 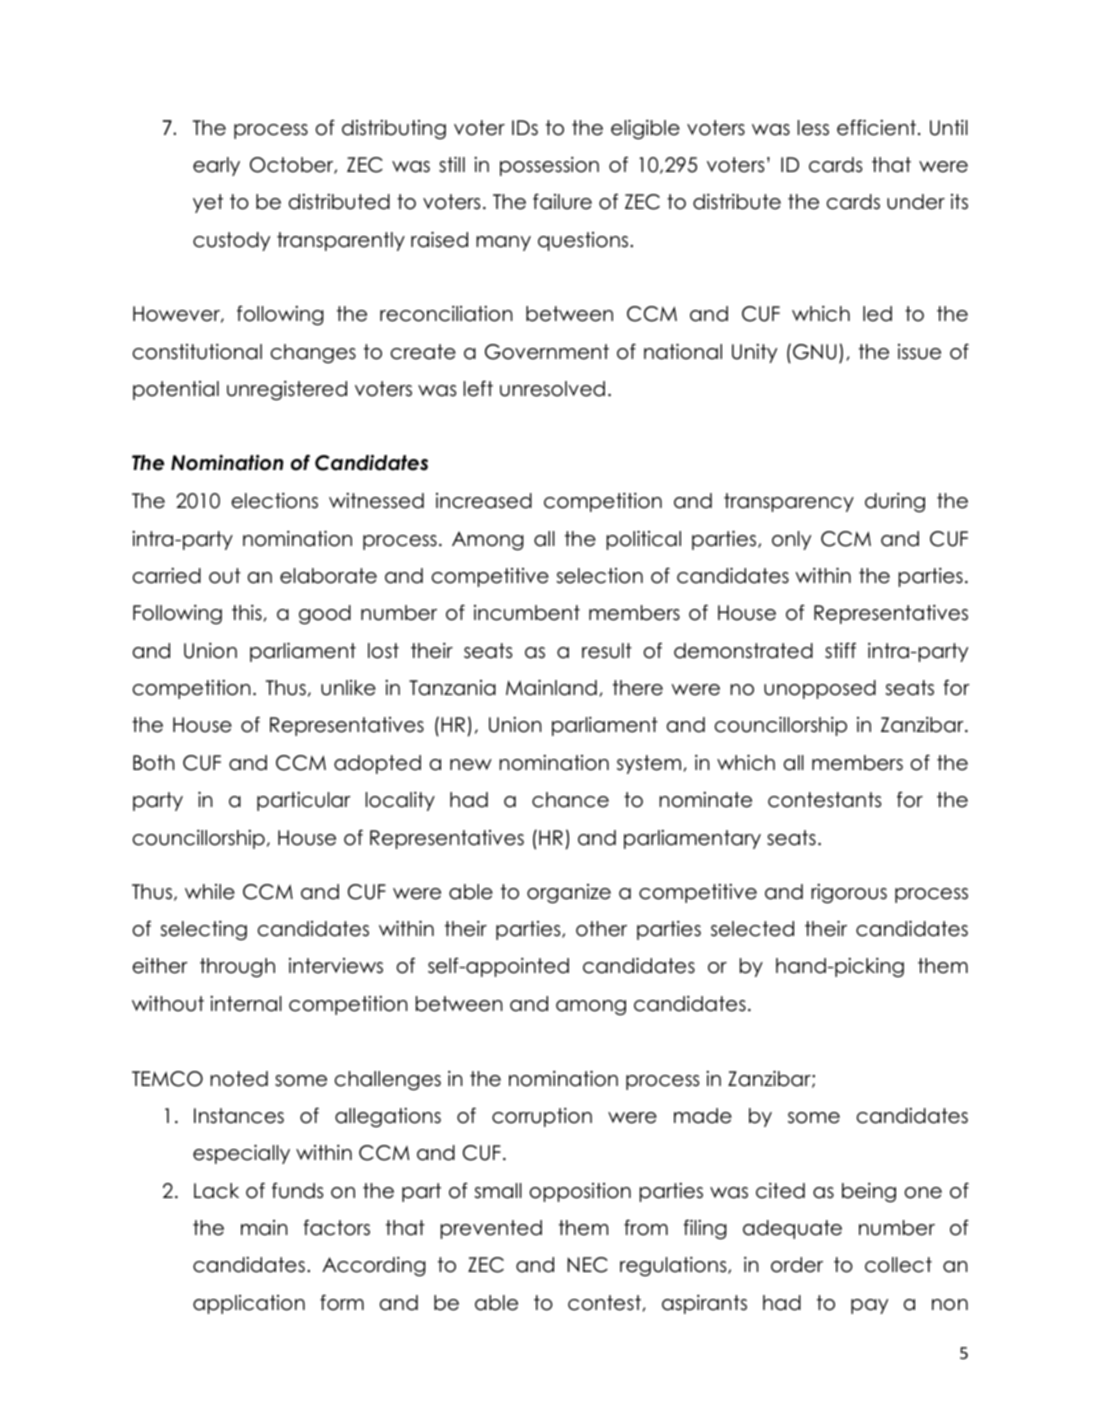 I want to click on collect, so click(x=898, y=1265).
